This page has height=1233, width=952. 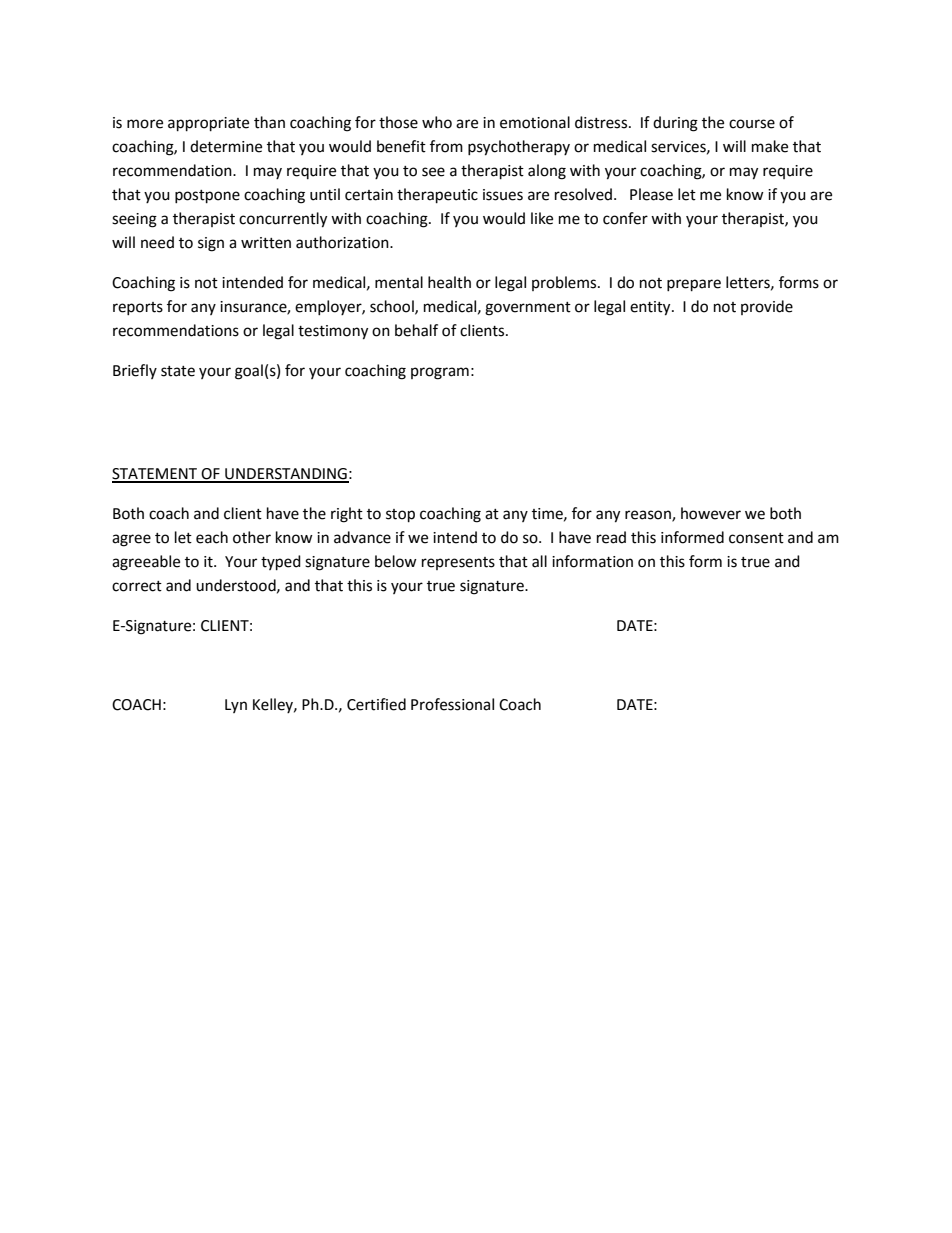 What do you see at coordinates (236, 706) in the page?
I see `Lyn` at bounding box center [236, 706].
